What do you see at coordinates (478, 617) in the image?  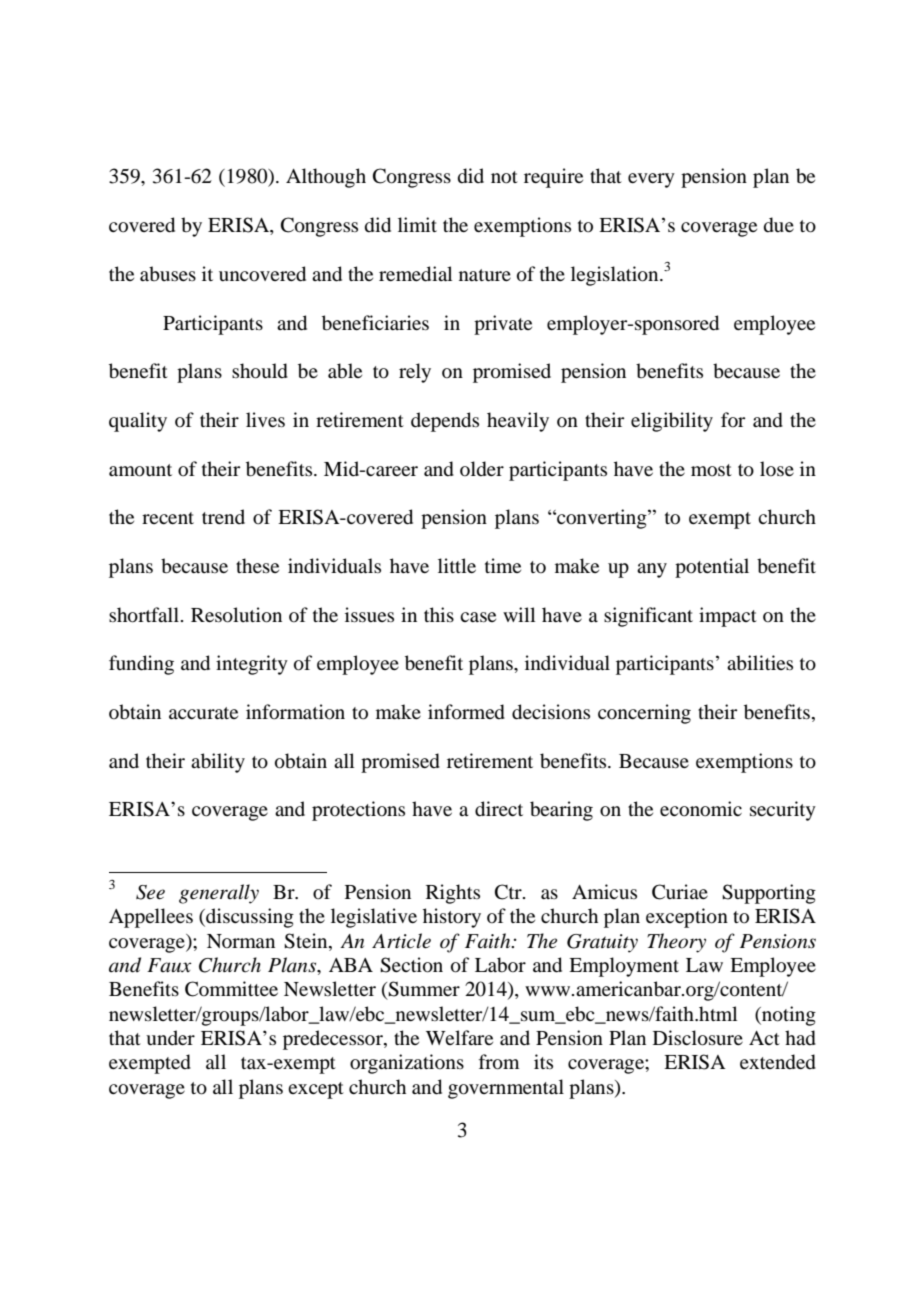 I see `case` at bounding box center [478, 617].
